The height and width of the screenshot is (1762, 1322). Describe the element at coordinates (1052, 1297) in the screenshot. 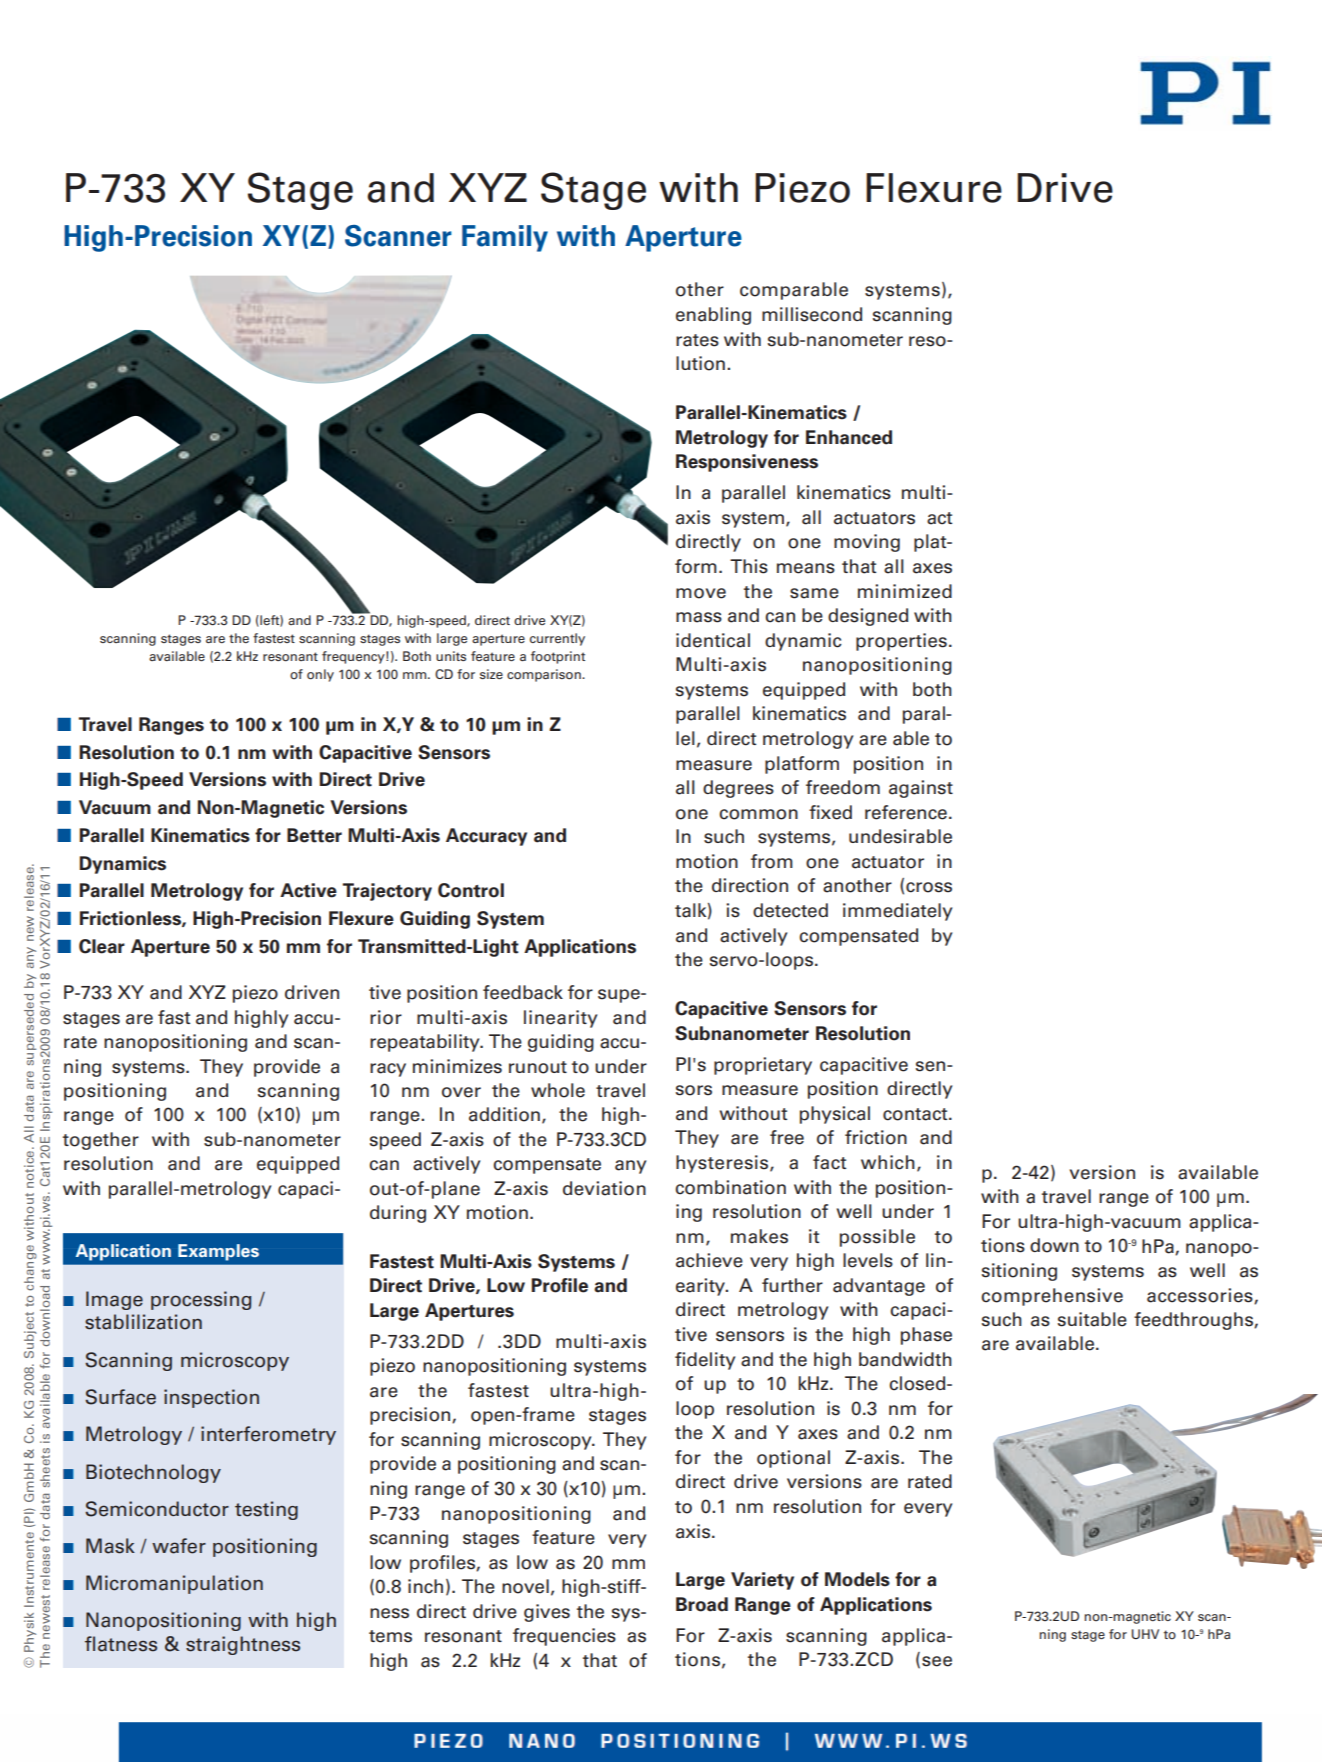

I see `comprehensive` at that location.
